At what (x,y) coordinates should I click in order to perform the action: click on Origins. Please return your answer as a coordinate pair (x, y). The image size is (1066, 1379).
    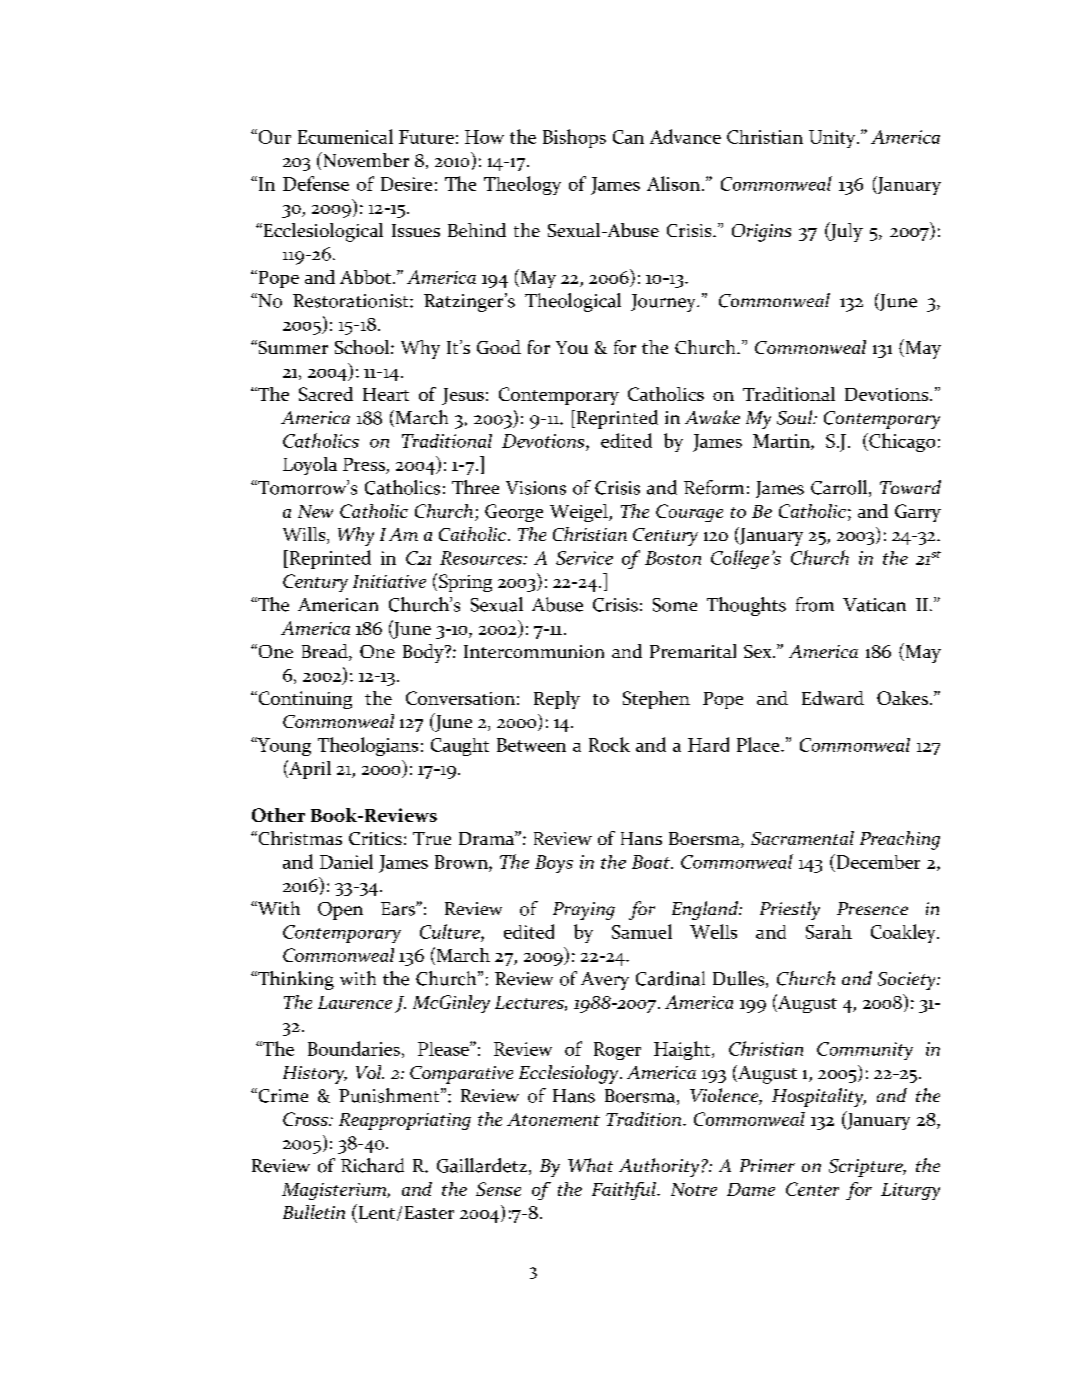
    Looking at the image, I should click on (761, 233).
